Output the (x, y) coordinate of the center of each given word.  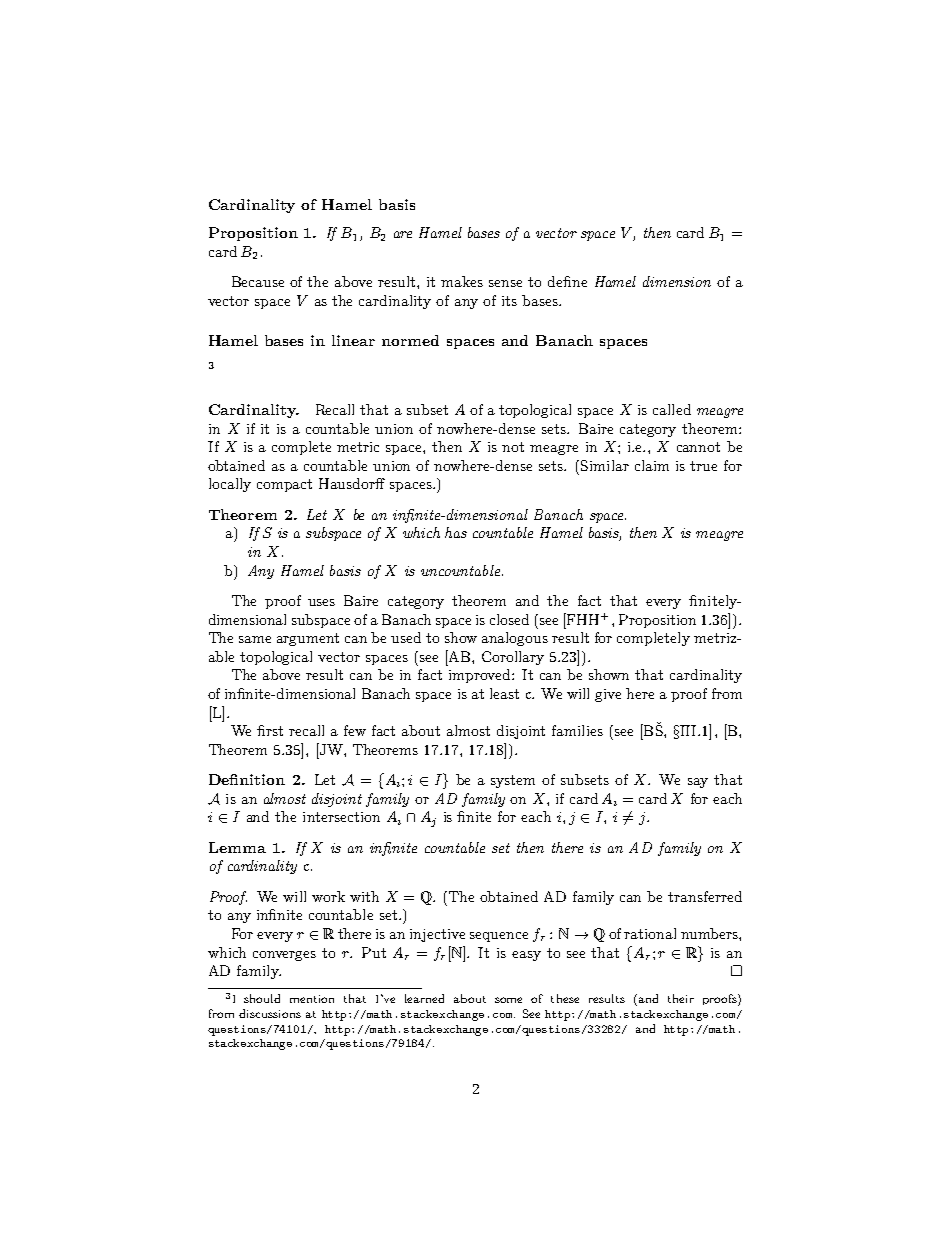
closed (509, 619)
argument (308, 639)
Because (258, 281)
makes (462, 281)
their (681, 998)
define (567, 281)
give (608, 695)
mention (312, 999)
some (508, 1000)
